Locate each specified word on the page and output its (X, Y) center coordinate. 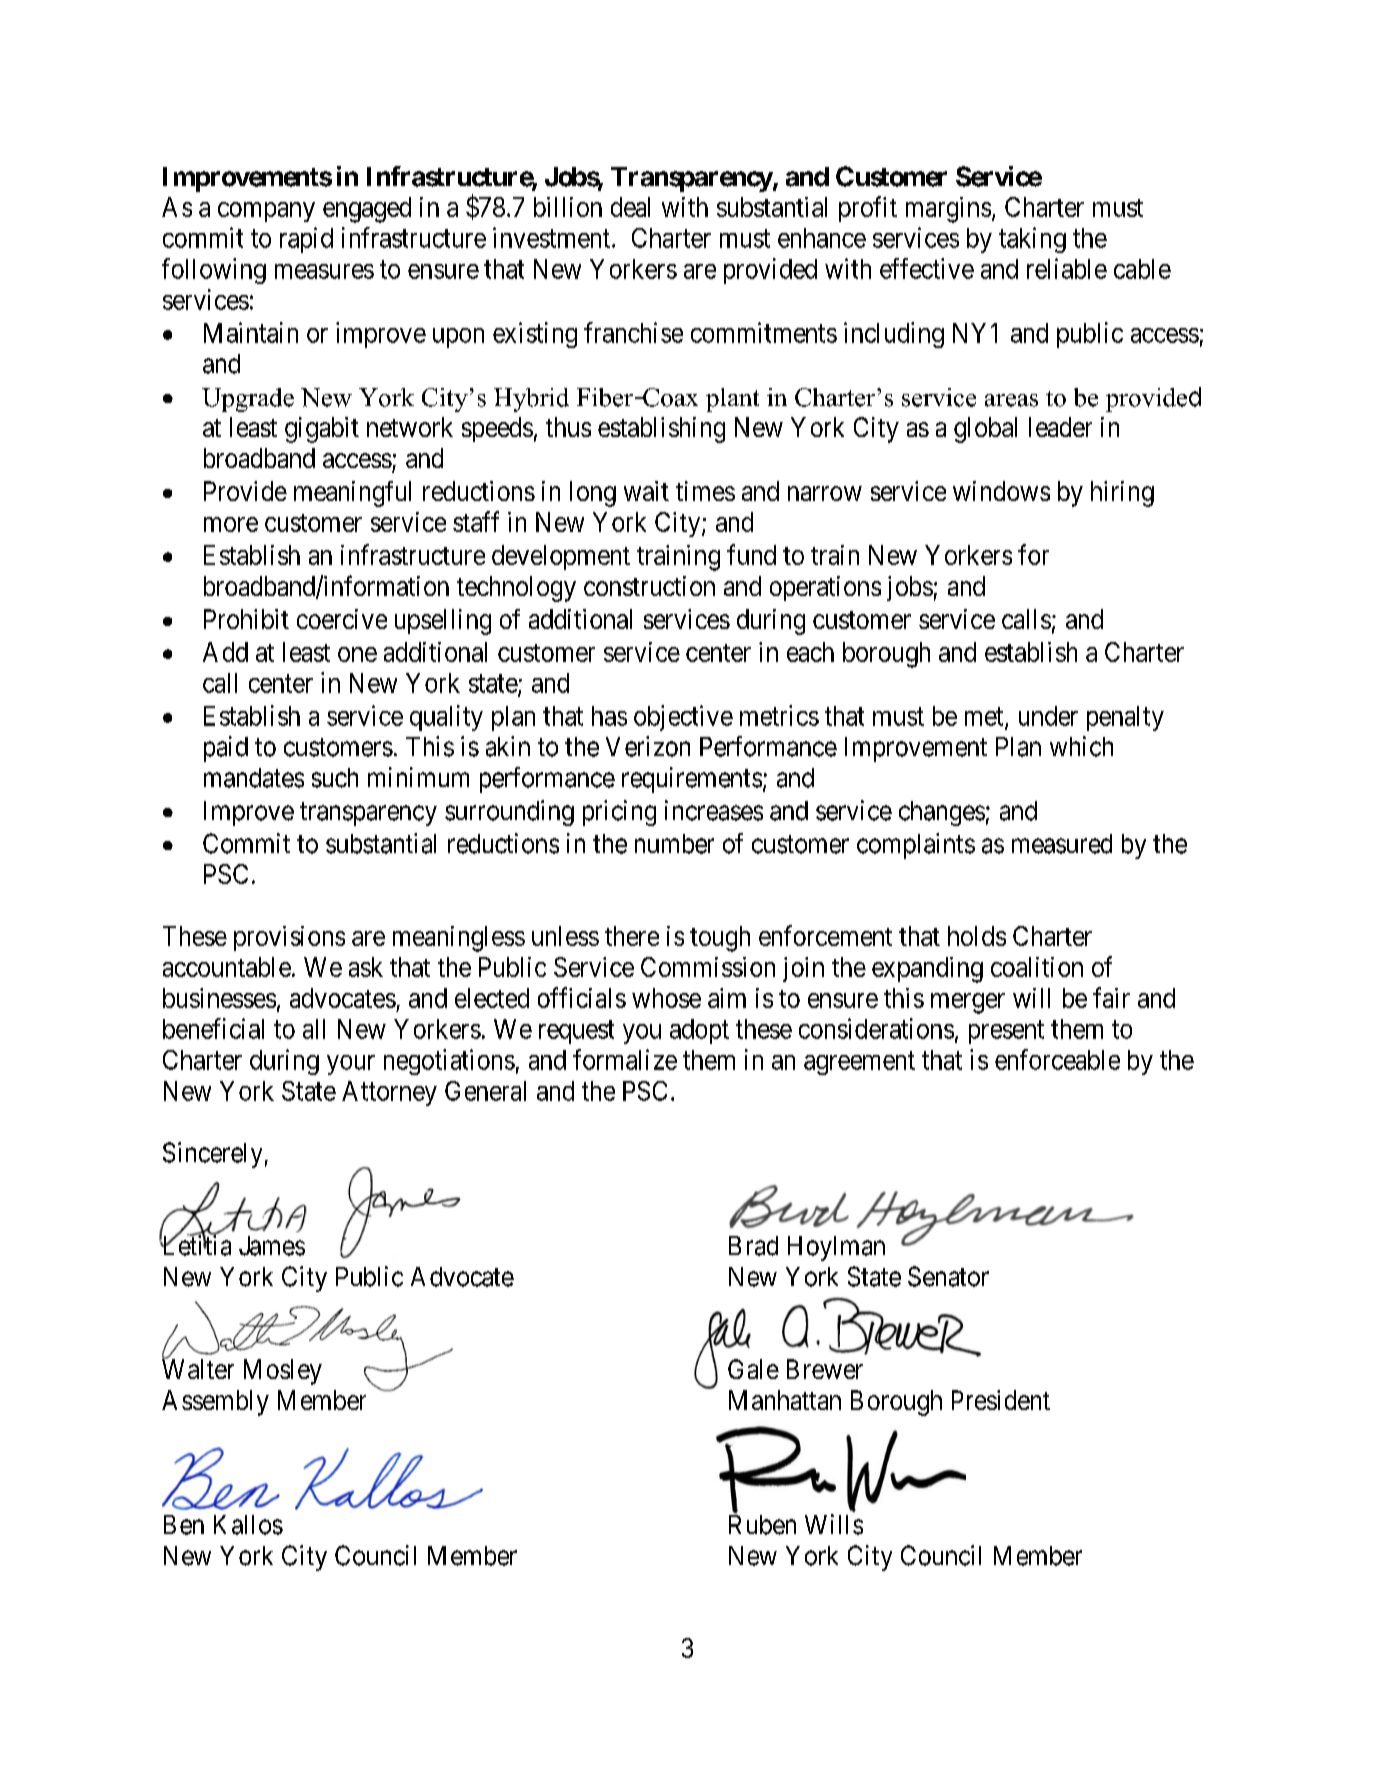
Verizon (648, 746)
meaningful (352, 494)
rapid (306, 240)
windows (1001, 491)
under (1048, 716)
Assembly (215, 1403)
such (335, 778)
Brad (753, 1246)
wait (646, 491)
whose (666, 998)
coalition (1037, 967)
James (272, 1246)
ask (366, 967)
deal (630, 207)
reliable (1067, 268)
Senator (948, 1276)
